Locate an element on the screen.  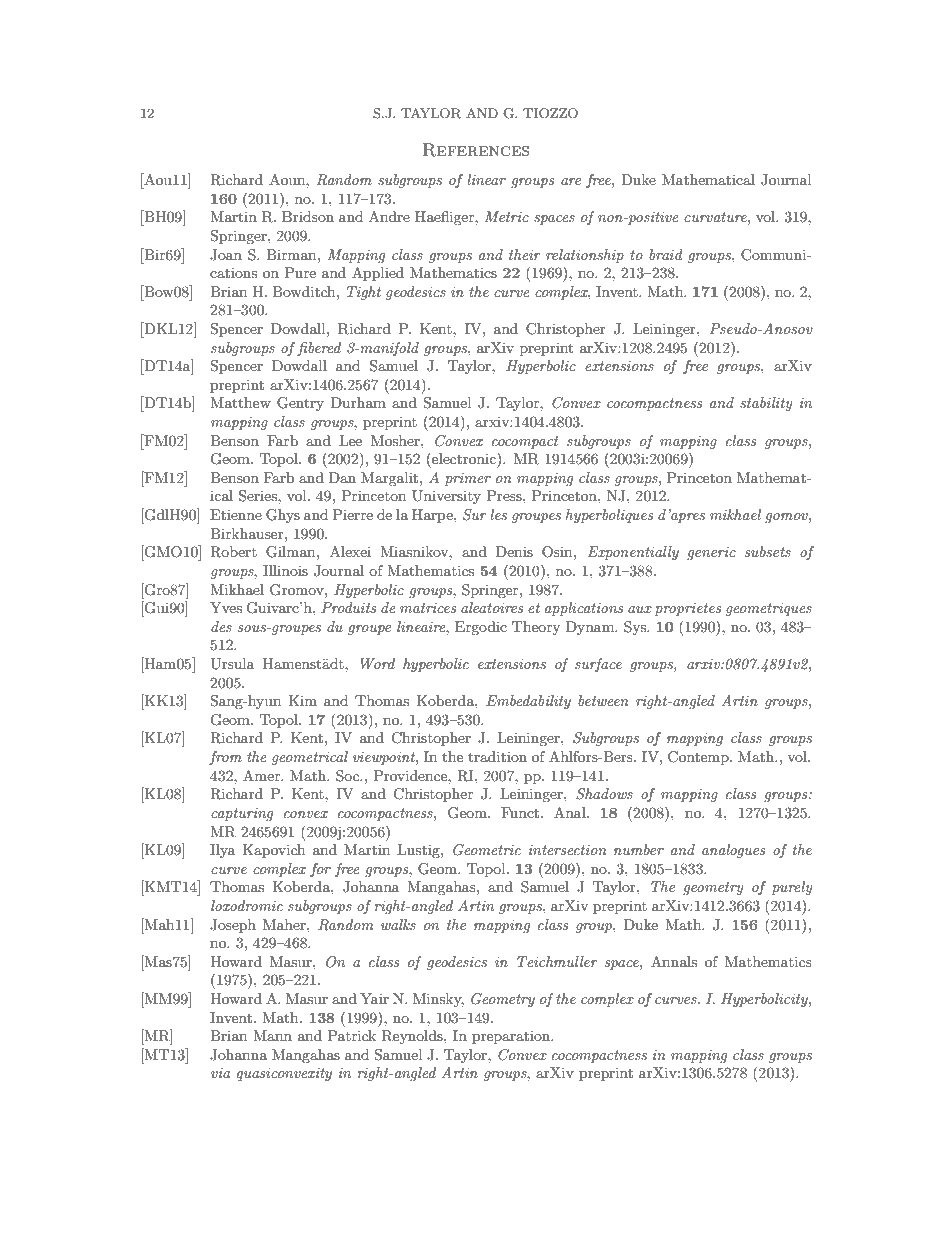
linear is located at coordinates (486, 179).
